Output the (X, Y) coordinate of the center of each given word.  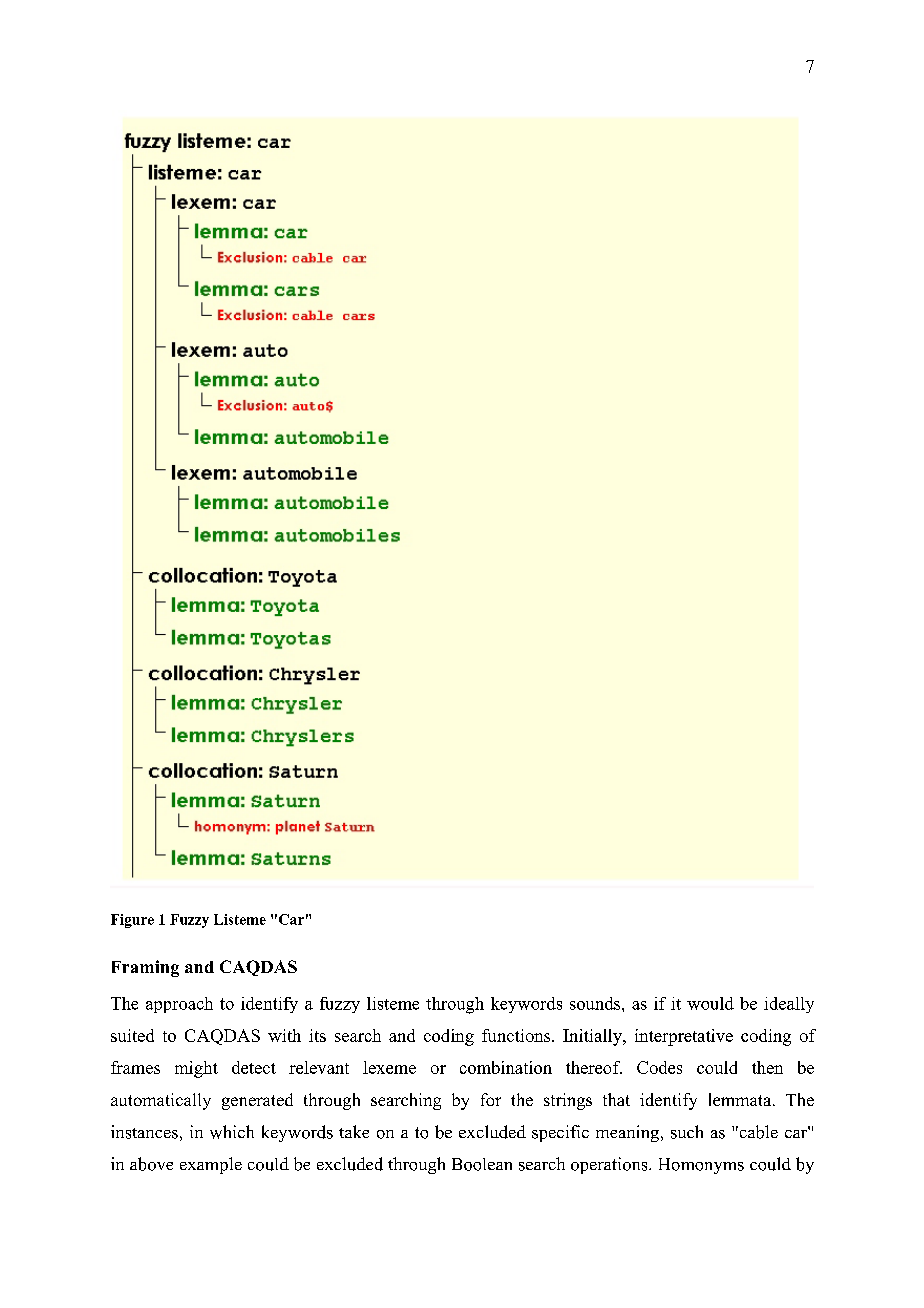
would (710, 1003)
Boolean (482, 1164)
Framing (145, 968)
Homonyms (701, 1166)
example (211, 1165)
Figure (132, 921)
